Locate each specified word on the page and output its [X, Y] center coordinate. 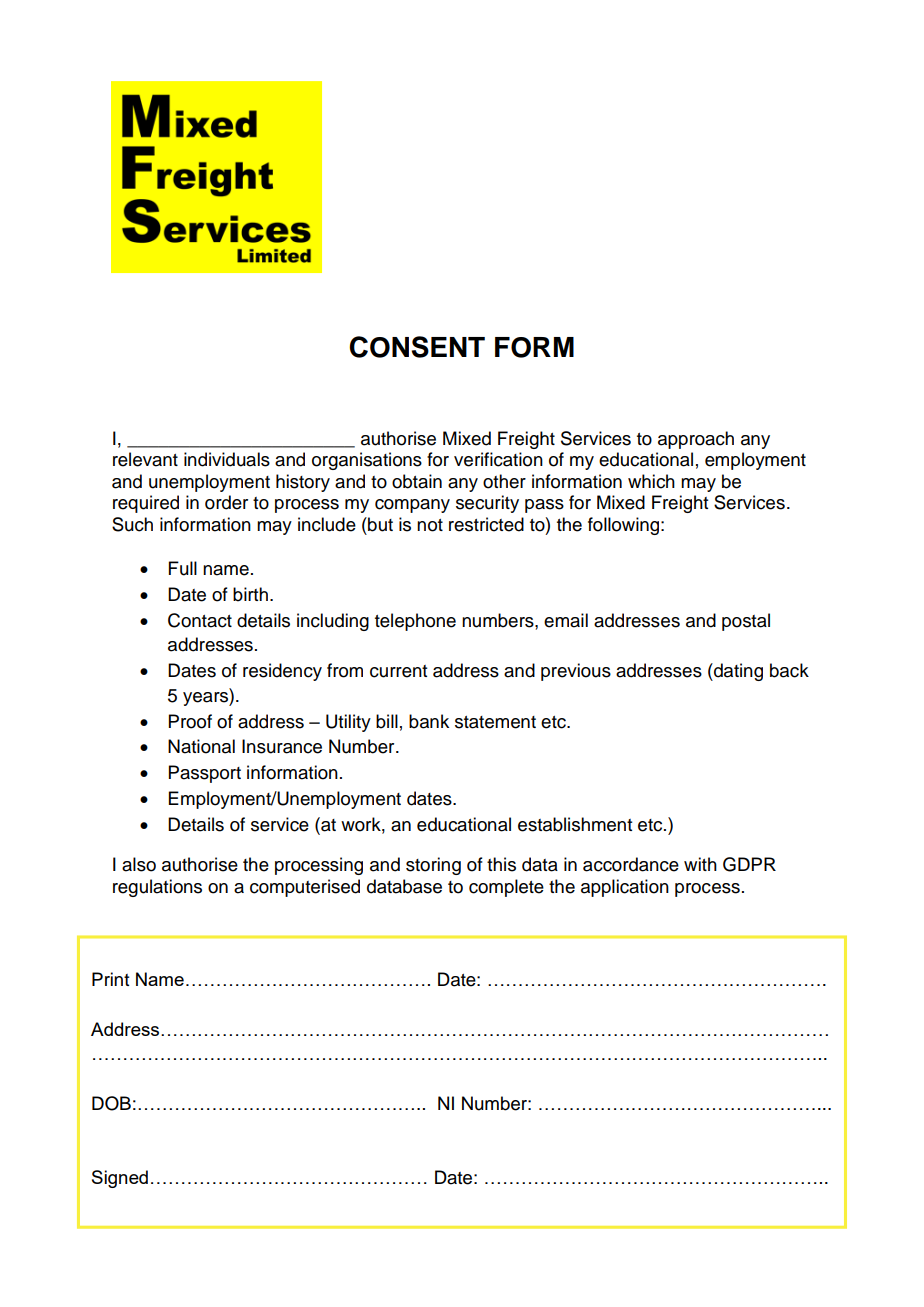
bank [429, 721]
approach [696, 440]
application [625, 888]
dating [737, 672]
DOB [111, 1103]
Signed [120, 1179]
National [201, 746]
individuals [227, 459]
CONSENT [417, 347]
